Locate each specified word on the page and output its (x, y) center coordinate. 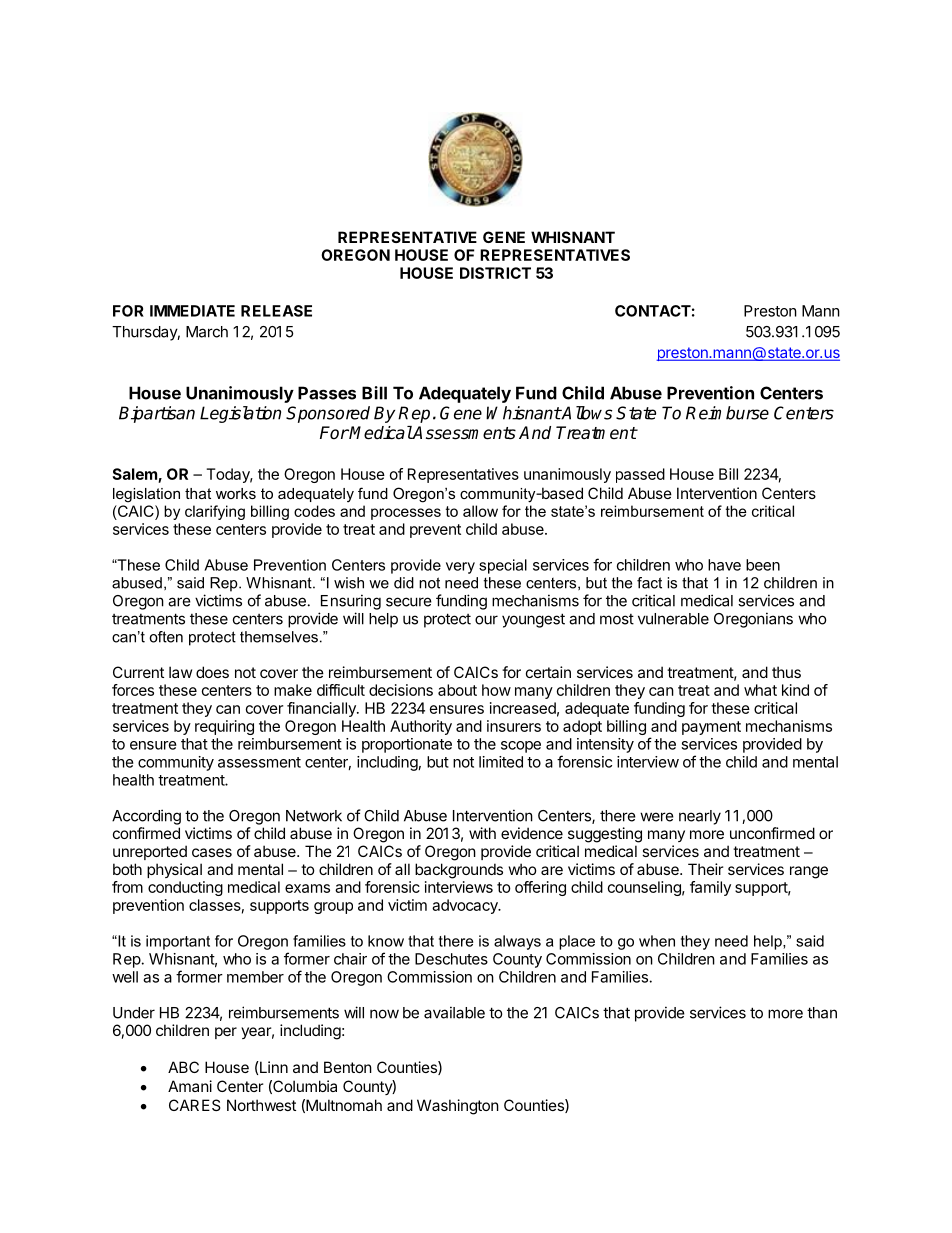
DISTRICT (495, 273)
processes (406, 514)
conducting (185, 888)
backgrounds (459, 871)
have (724, 565)
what (760, 690)
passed (640, 475)
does (212, 672)
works (236, 493)
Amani (190, 1086)
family (710, 888)
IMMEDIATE (192, 311)
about (457, 690)
